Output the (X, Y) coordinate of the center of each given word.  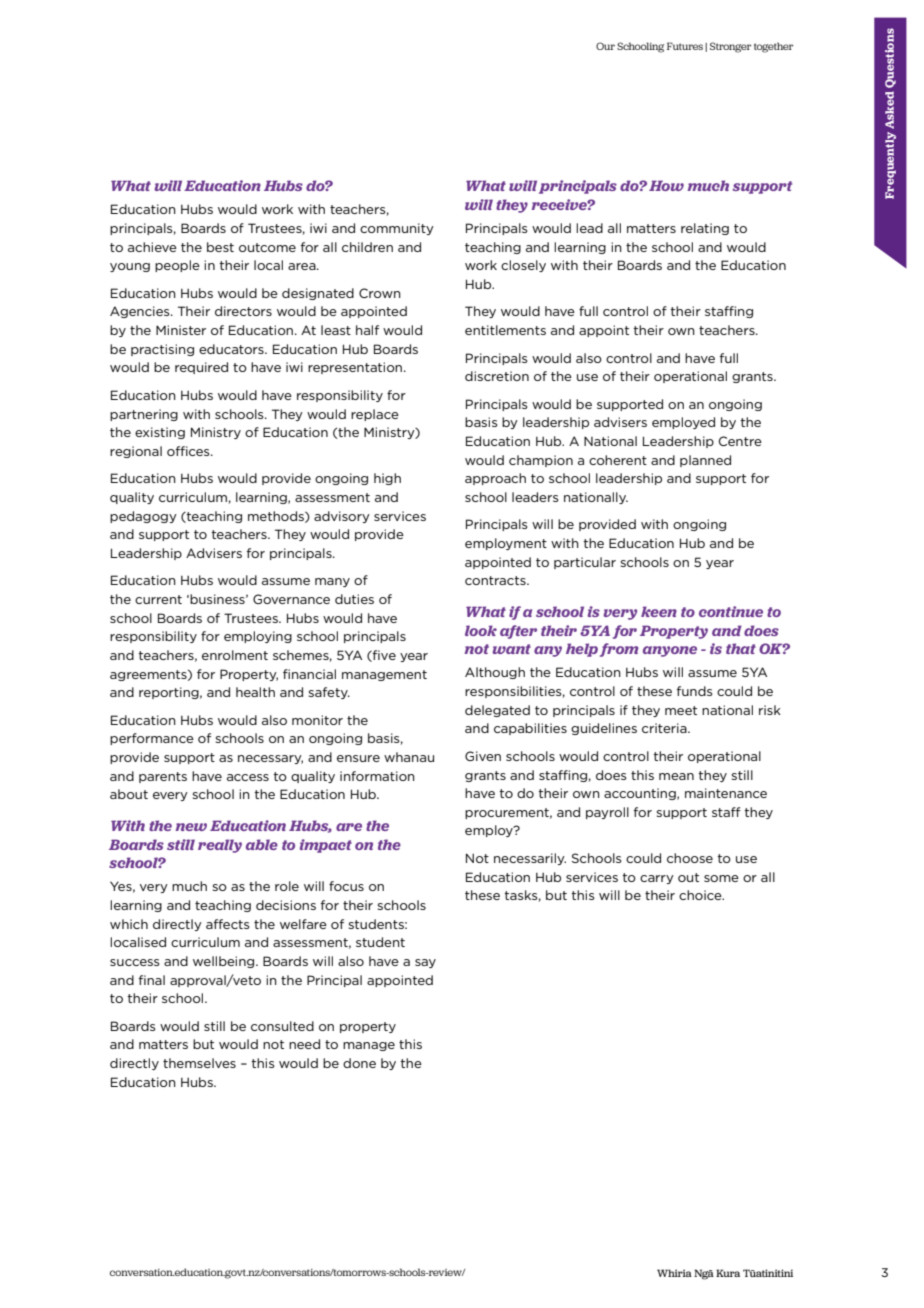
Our (605, 46)
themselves (199, 1063)
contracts (496, 580)
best (220, 247)
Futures (685, 46)
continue (731, 611)
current (158, 599)
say (425, 963)
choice (701, 895)
